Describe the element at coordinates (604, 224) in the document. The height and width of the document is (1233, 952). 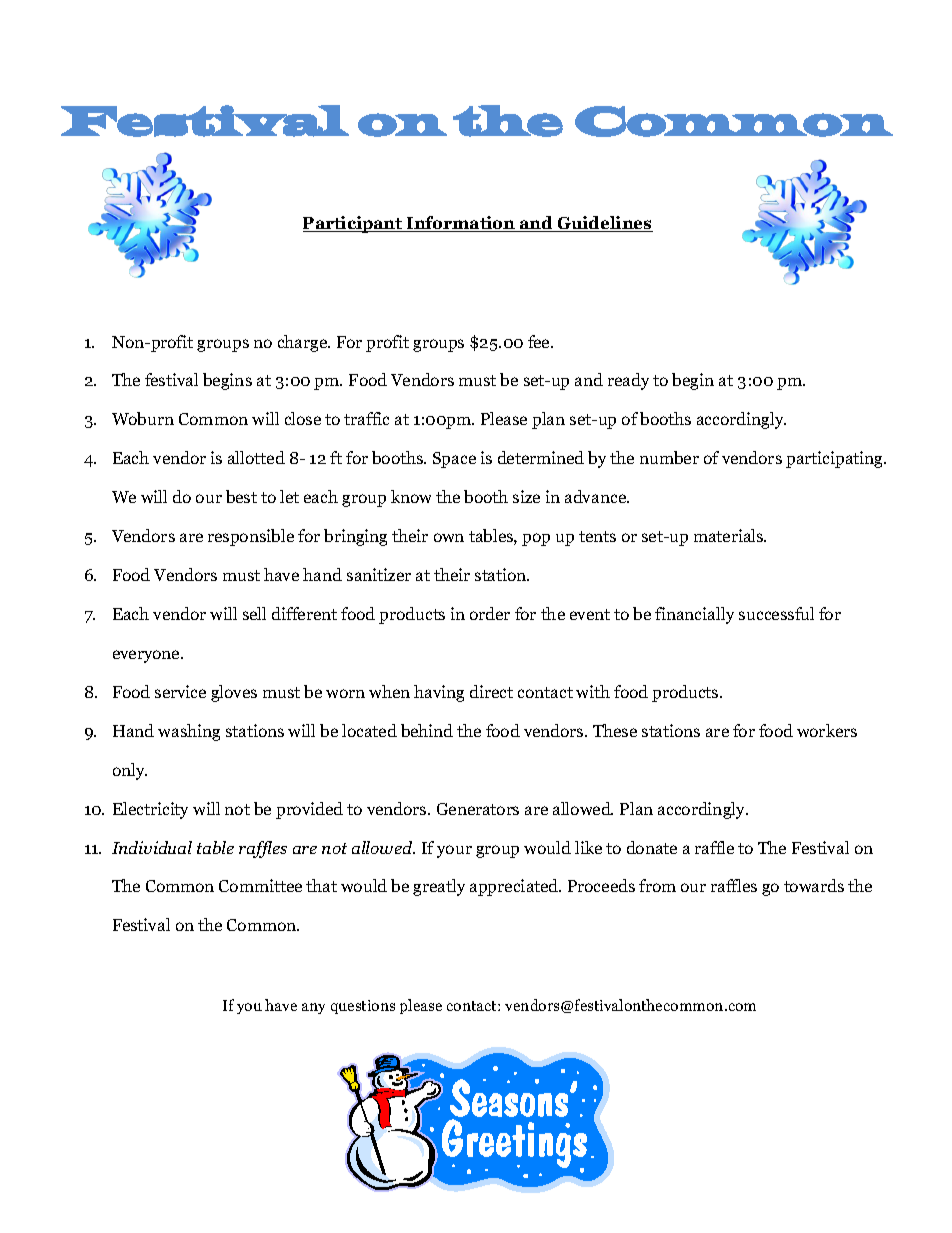
I see `Guidelines` at that location.
